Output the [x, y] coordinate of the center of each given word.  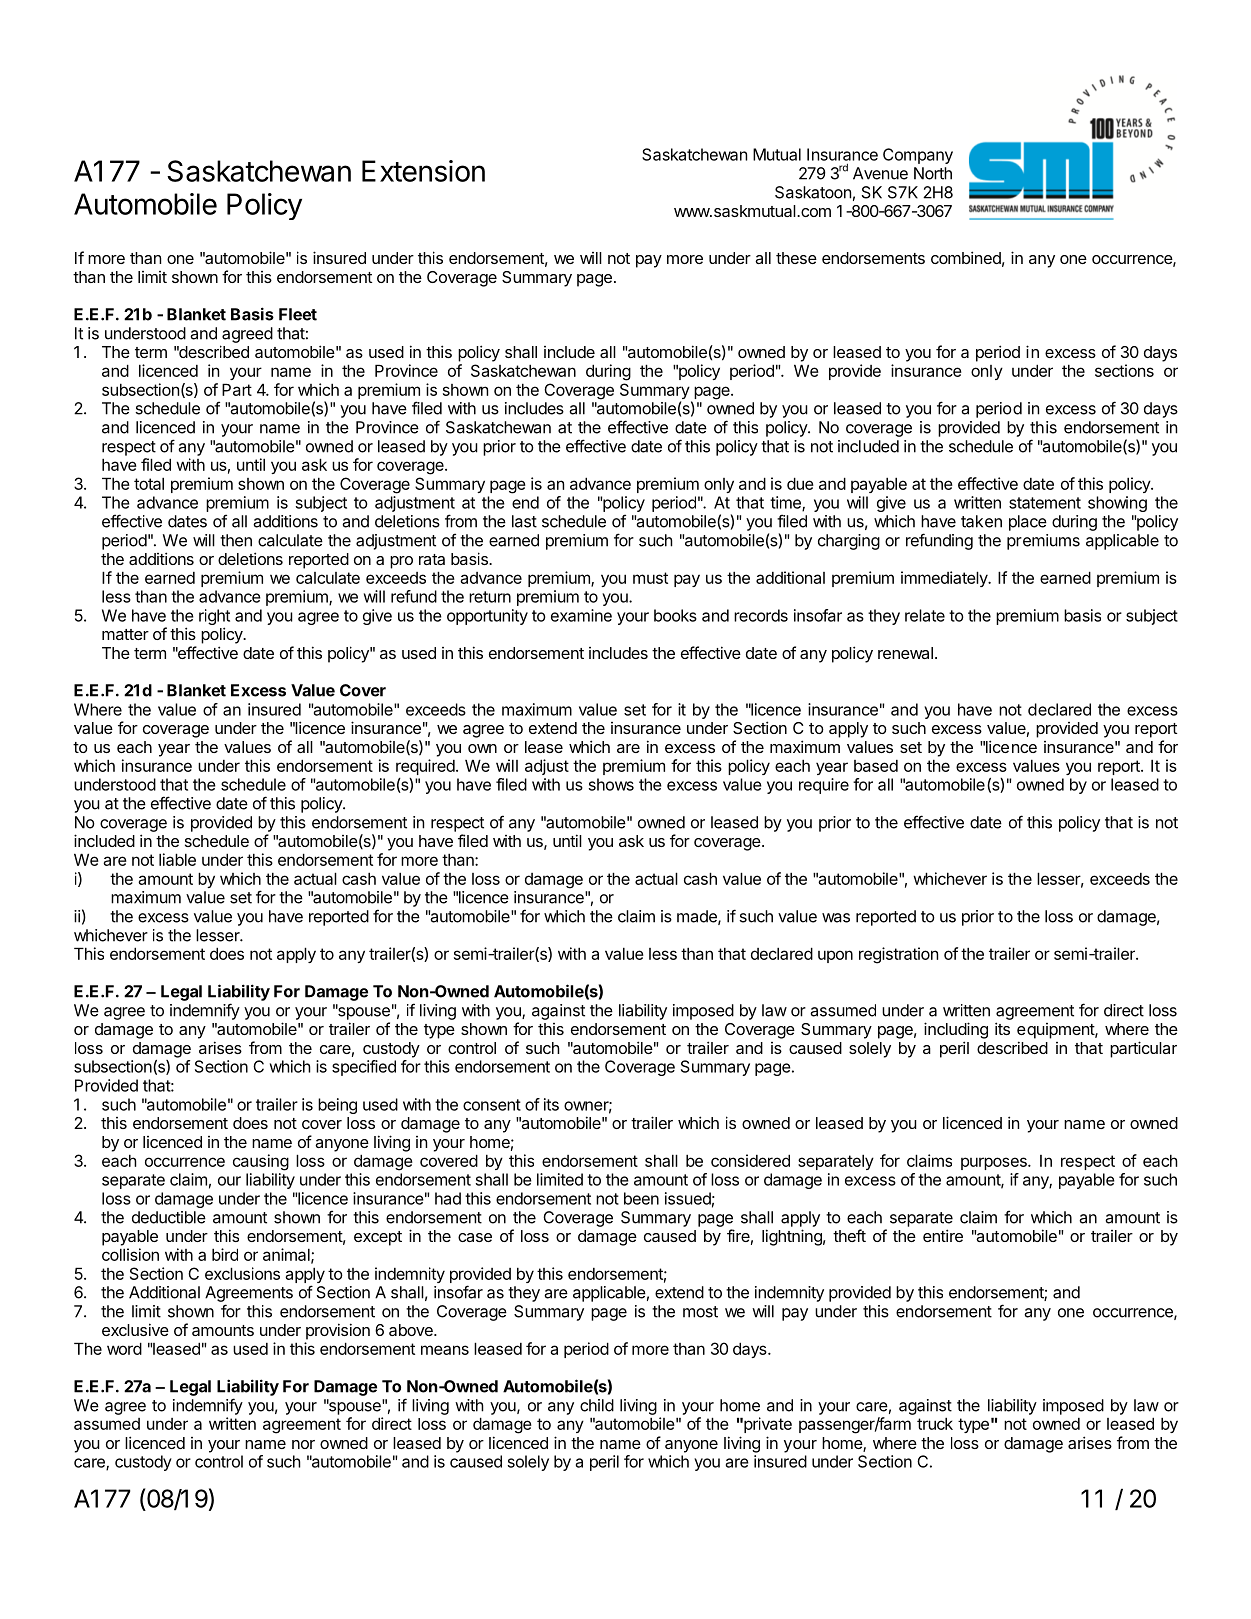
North [933, 173]
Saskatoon [813, 192]
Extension [423, 171]
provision [338, 1331]
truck [935, 1423]
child [597, 1405]
